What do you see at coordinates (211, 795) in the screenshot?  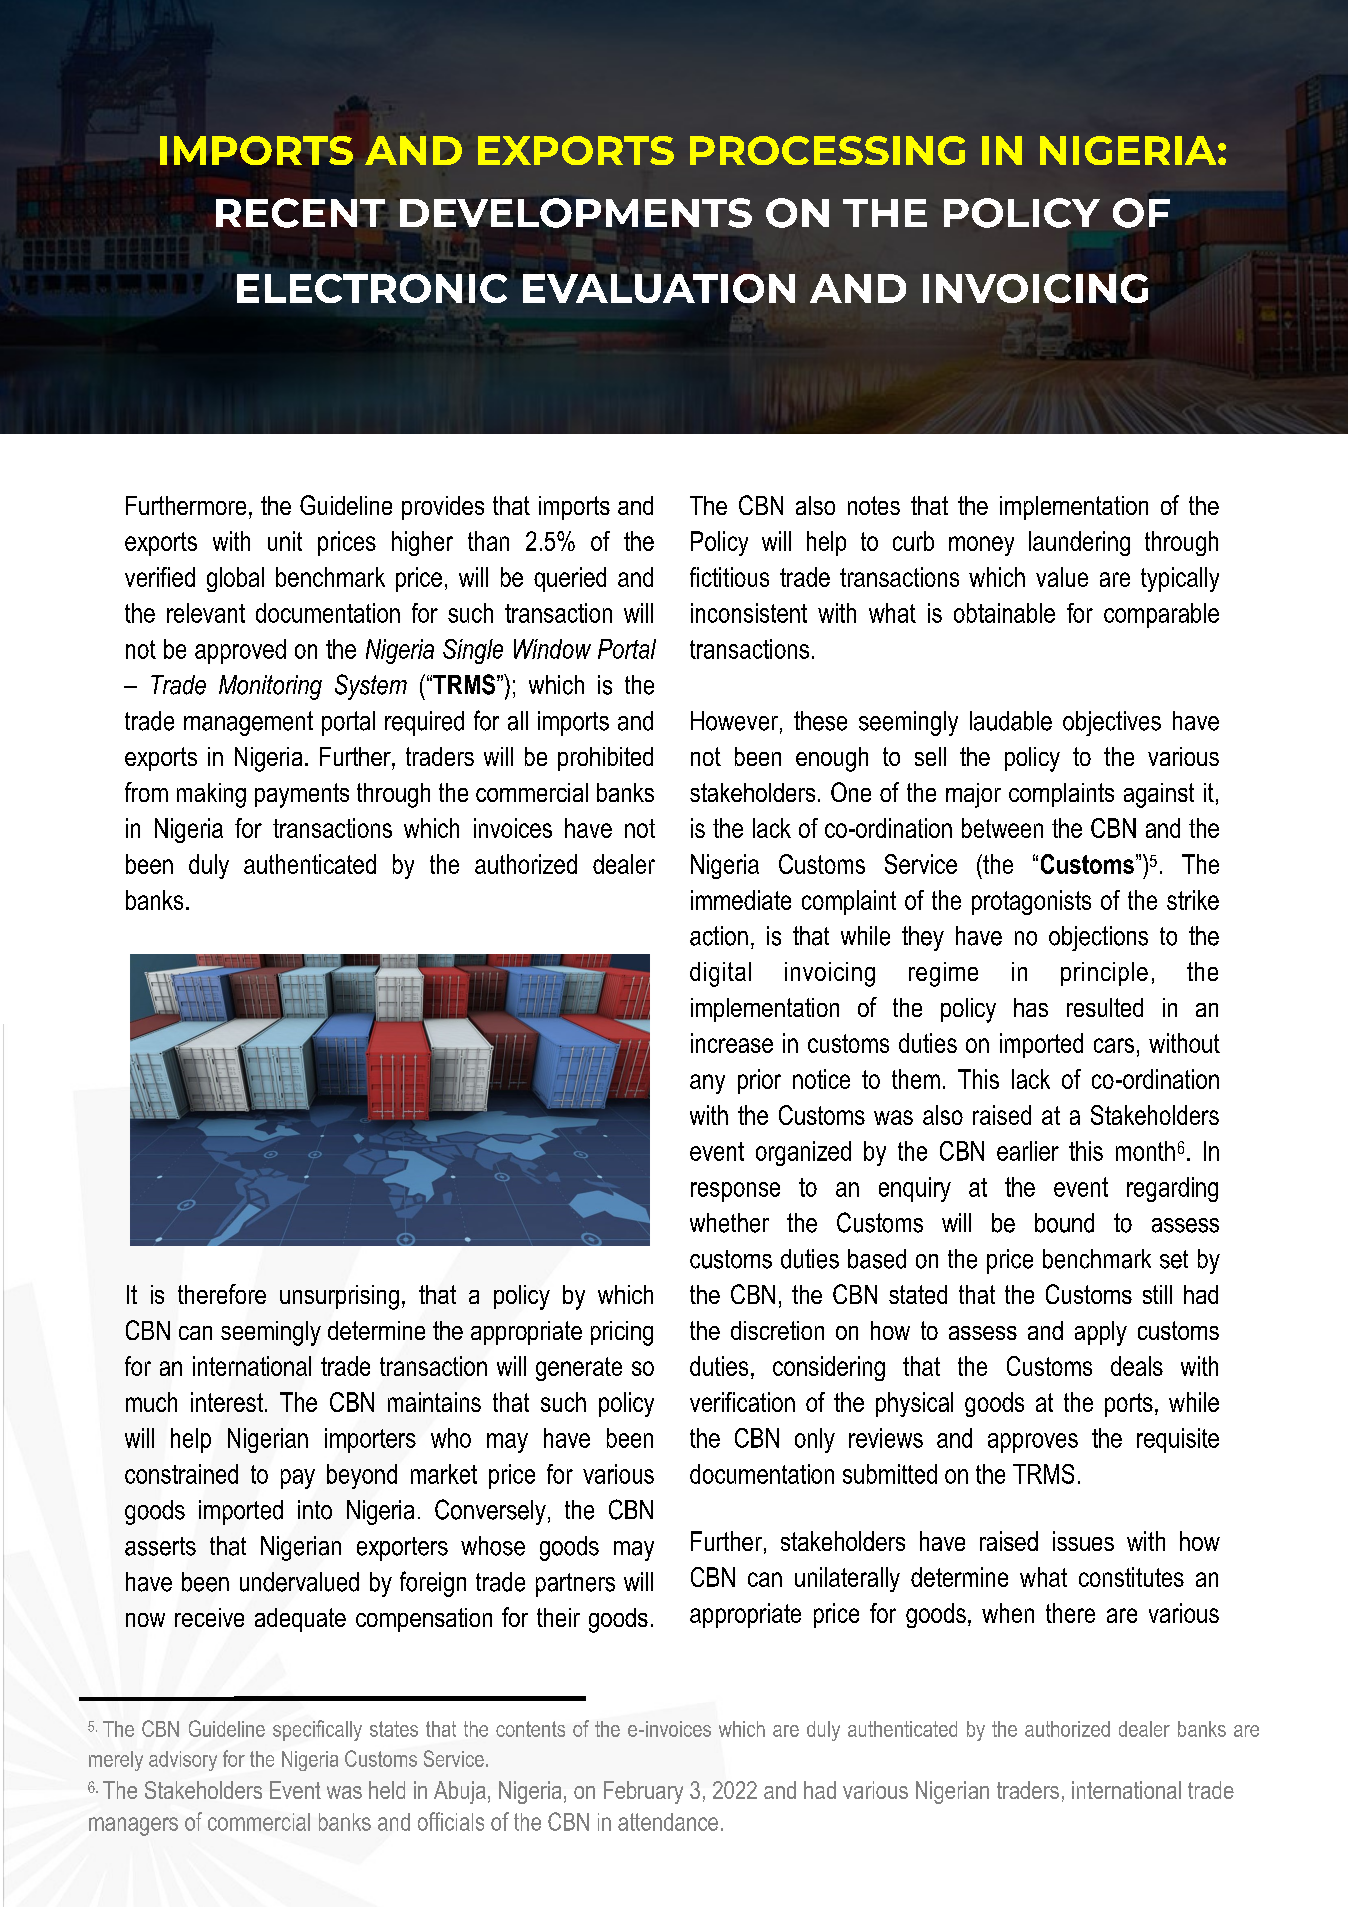 I see `making` at bounding box center [211, 795].
